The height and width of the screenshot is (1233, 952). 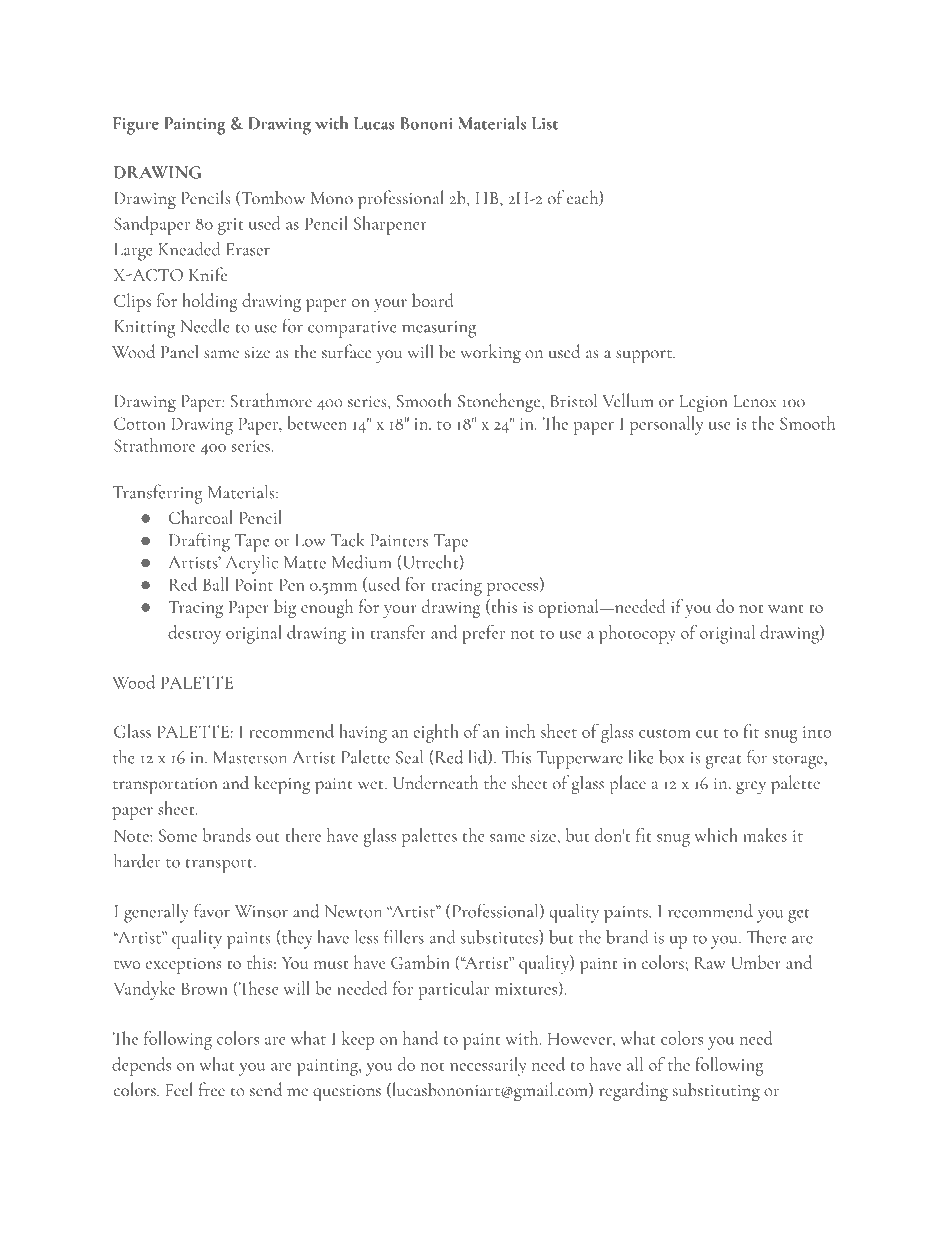 I want to click on Figure, so click(x=136, y=126).
